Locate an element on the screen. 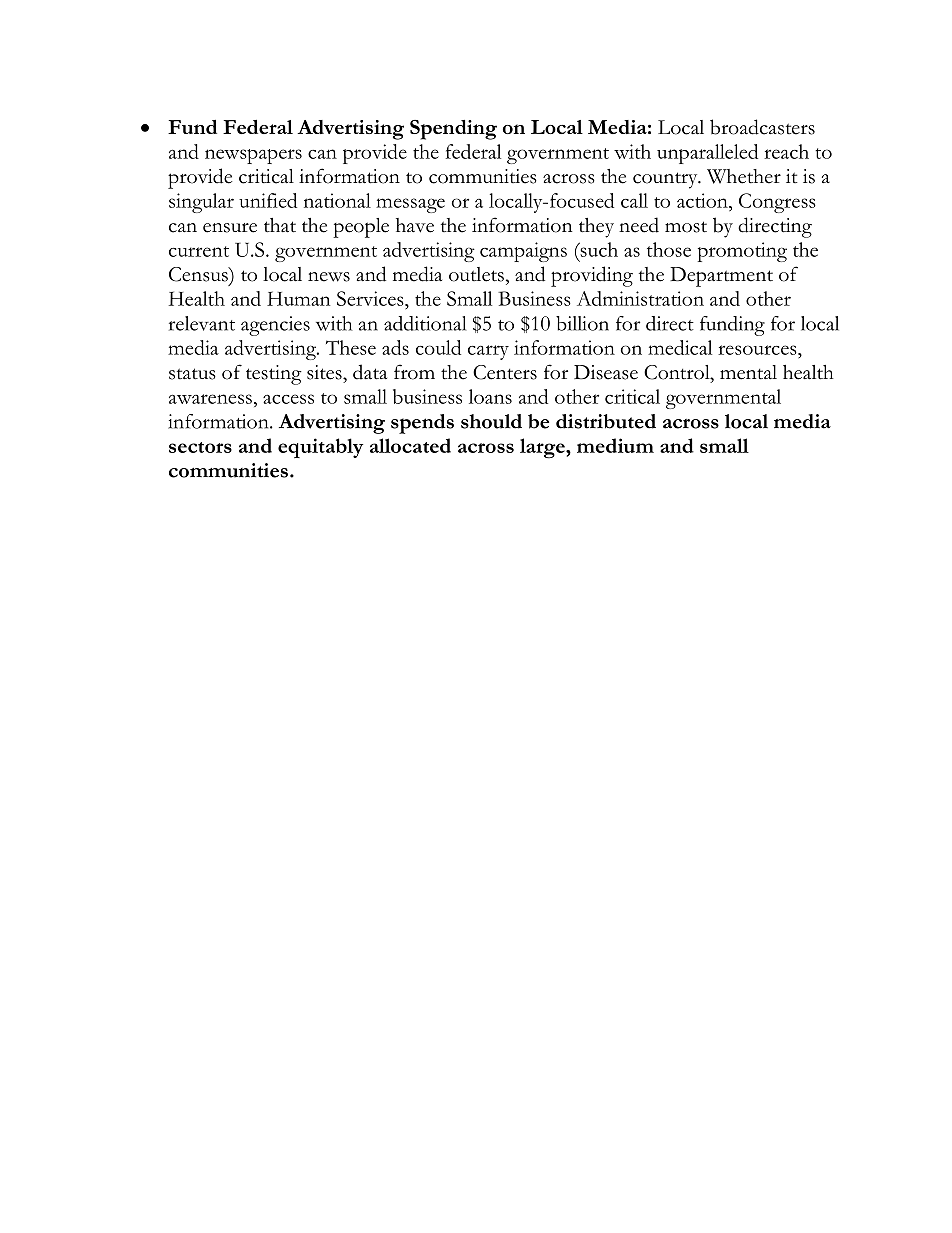 The image size is (952, 1233). agencies is located at coordinates (275, 326).
